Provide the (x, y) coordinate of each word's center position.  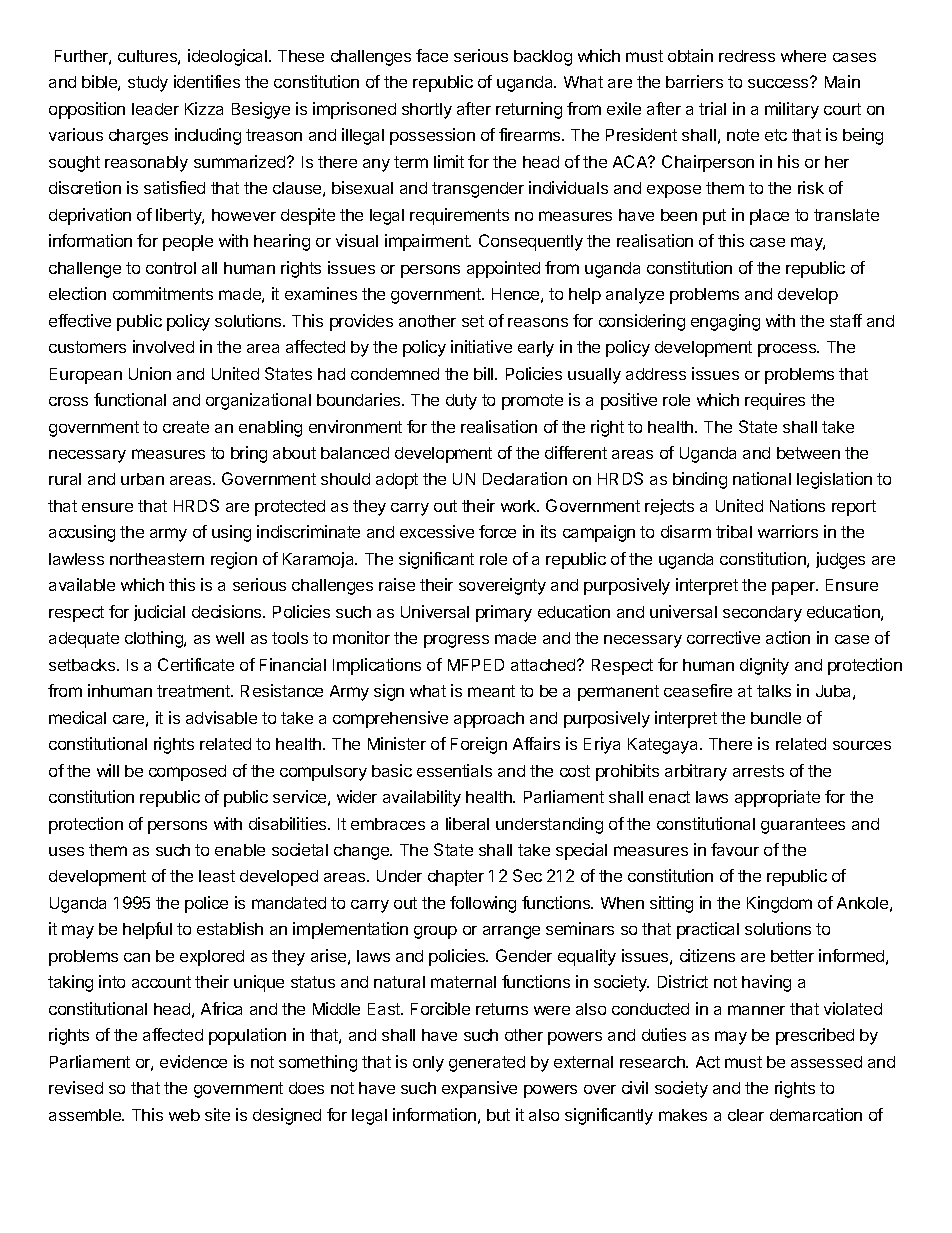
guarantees (803, 826)
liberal (467, 823)
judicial (159, 613)
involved (163, 346)
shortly (427, 111)
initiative (481, 346)
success (779, 82)
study (148, 84)
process (788, 350)
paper (794, 588)
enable (240, 850)
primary (504, 613)
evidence (193, 1061)
